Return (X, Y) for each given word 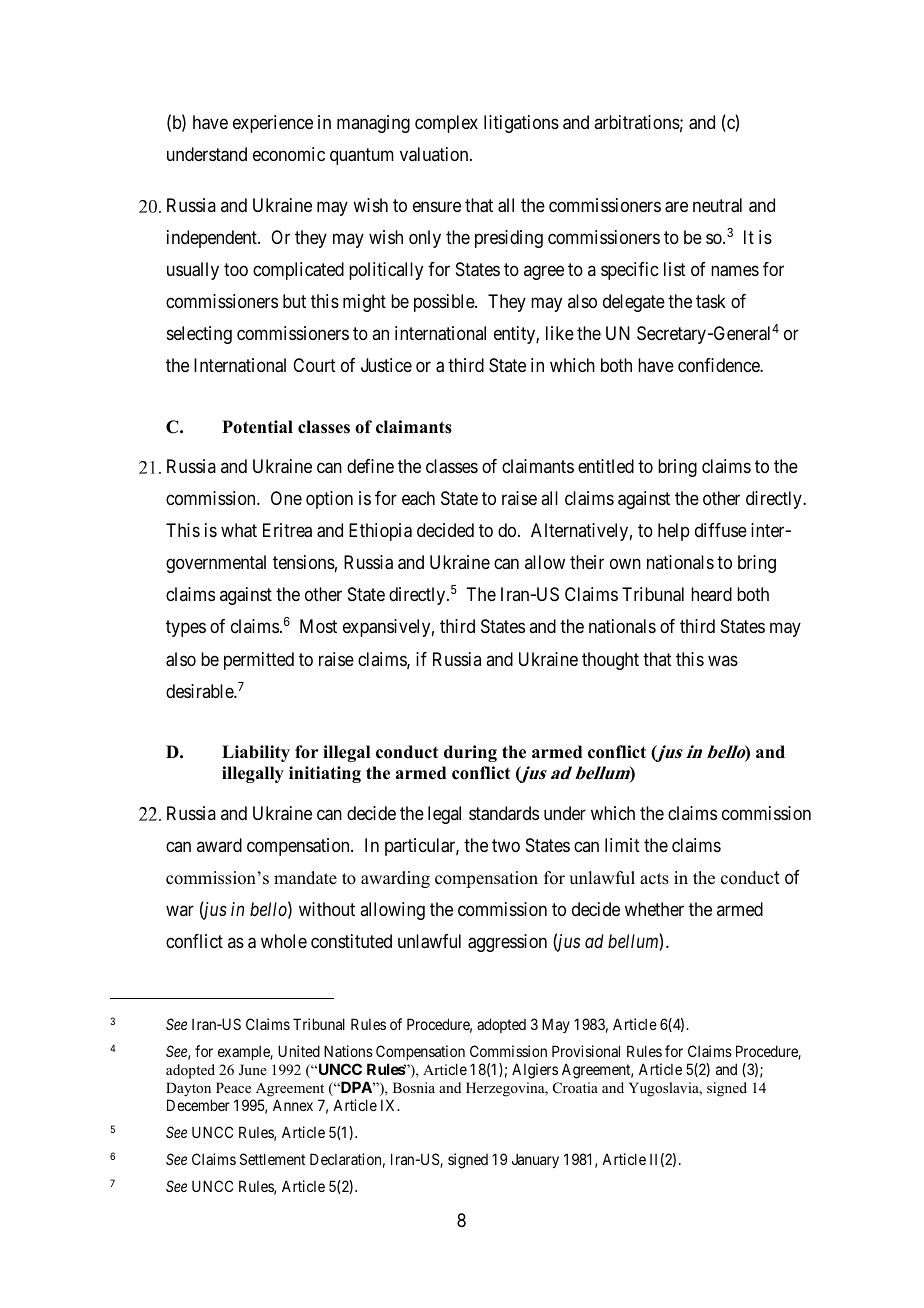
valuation (435, 154)
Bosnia (414, 1087)
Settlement (272, 1159)
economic (289, 154)
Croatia (575, 1088)
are (676, 207)
